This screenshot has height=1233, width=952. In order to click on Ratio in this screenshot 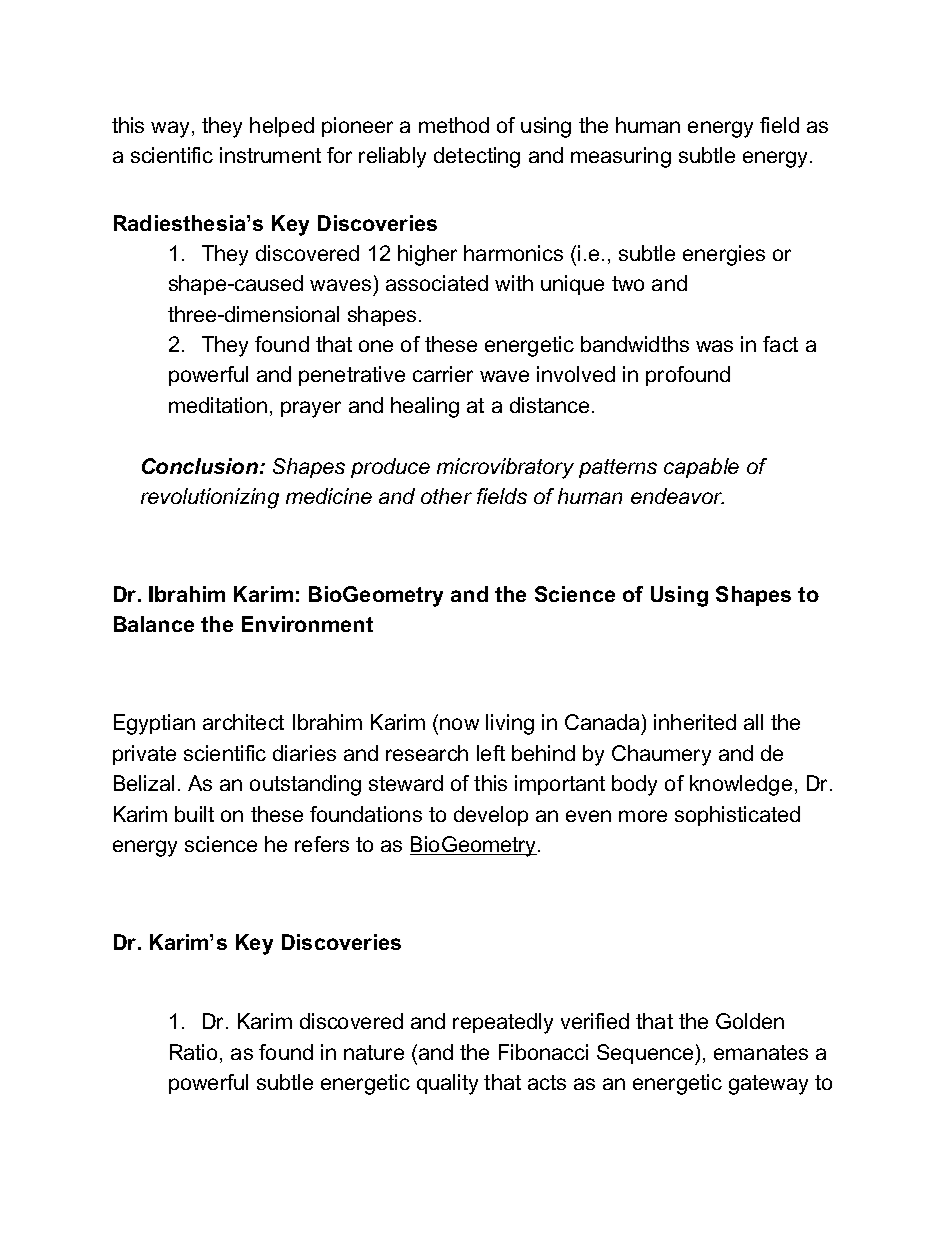, I will do `click(193, 1052)`.
